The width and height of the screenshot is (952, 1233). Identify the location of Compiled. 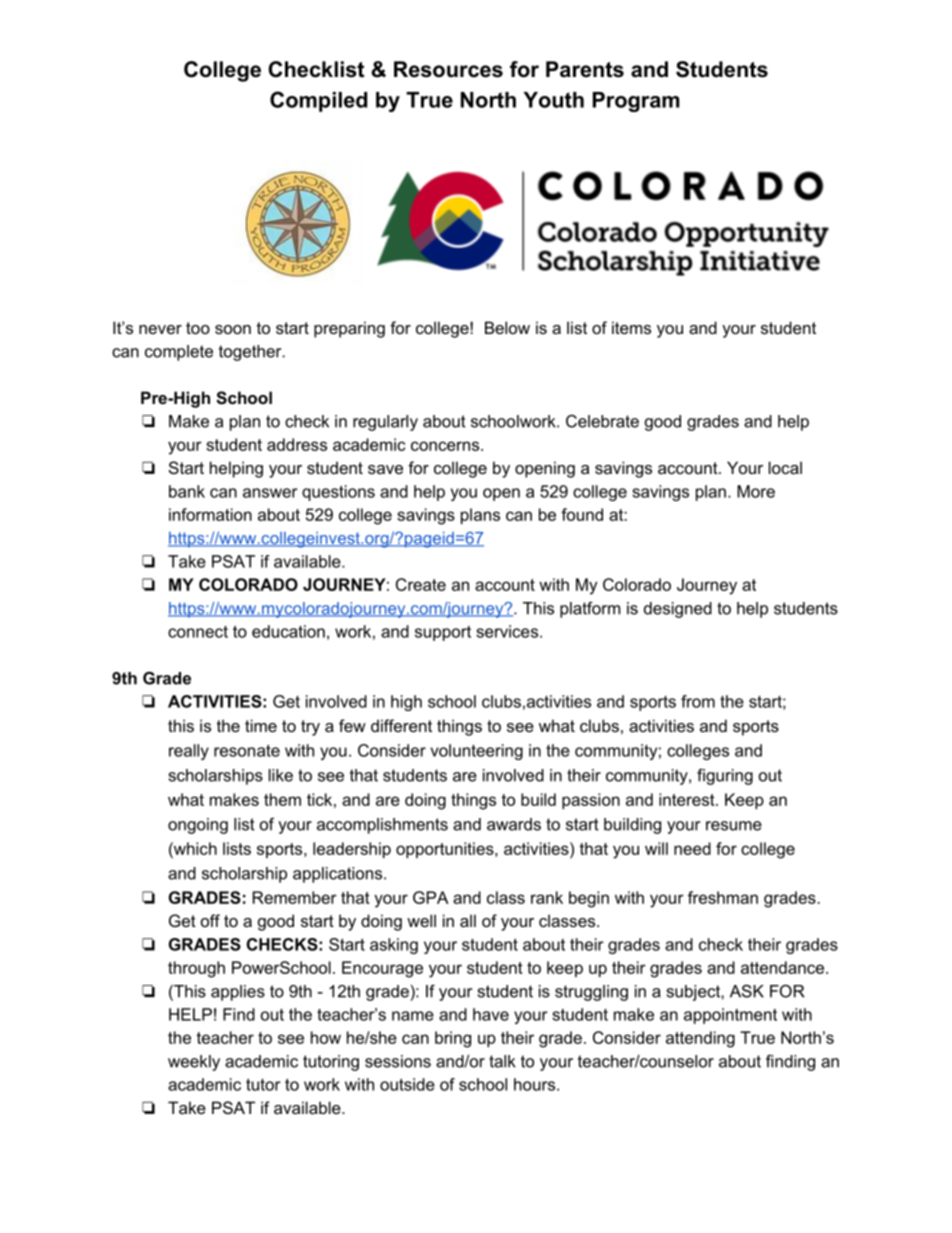
(318, 101).
